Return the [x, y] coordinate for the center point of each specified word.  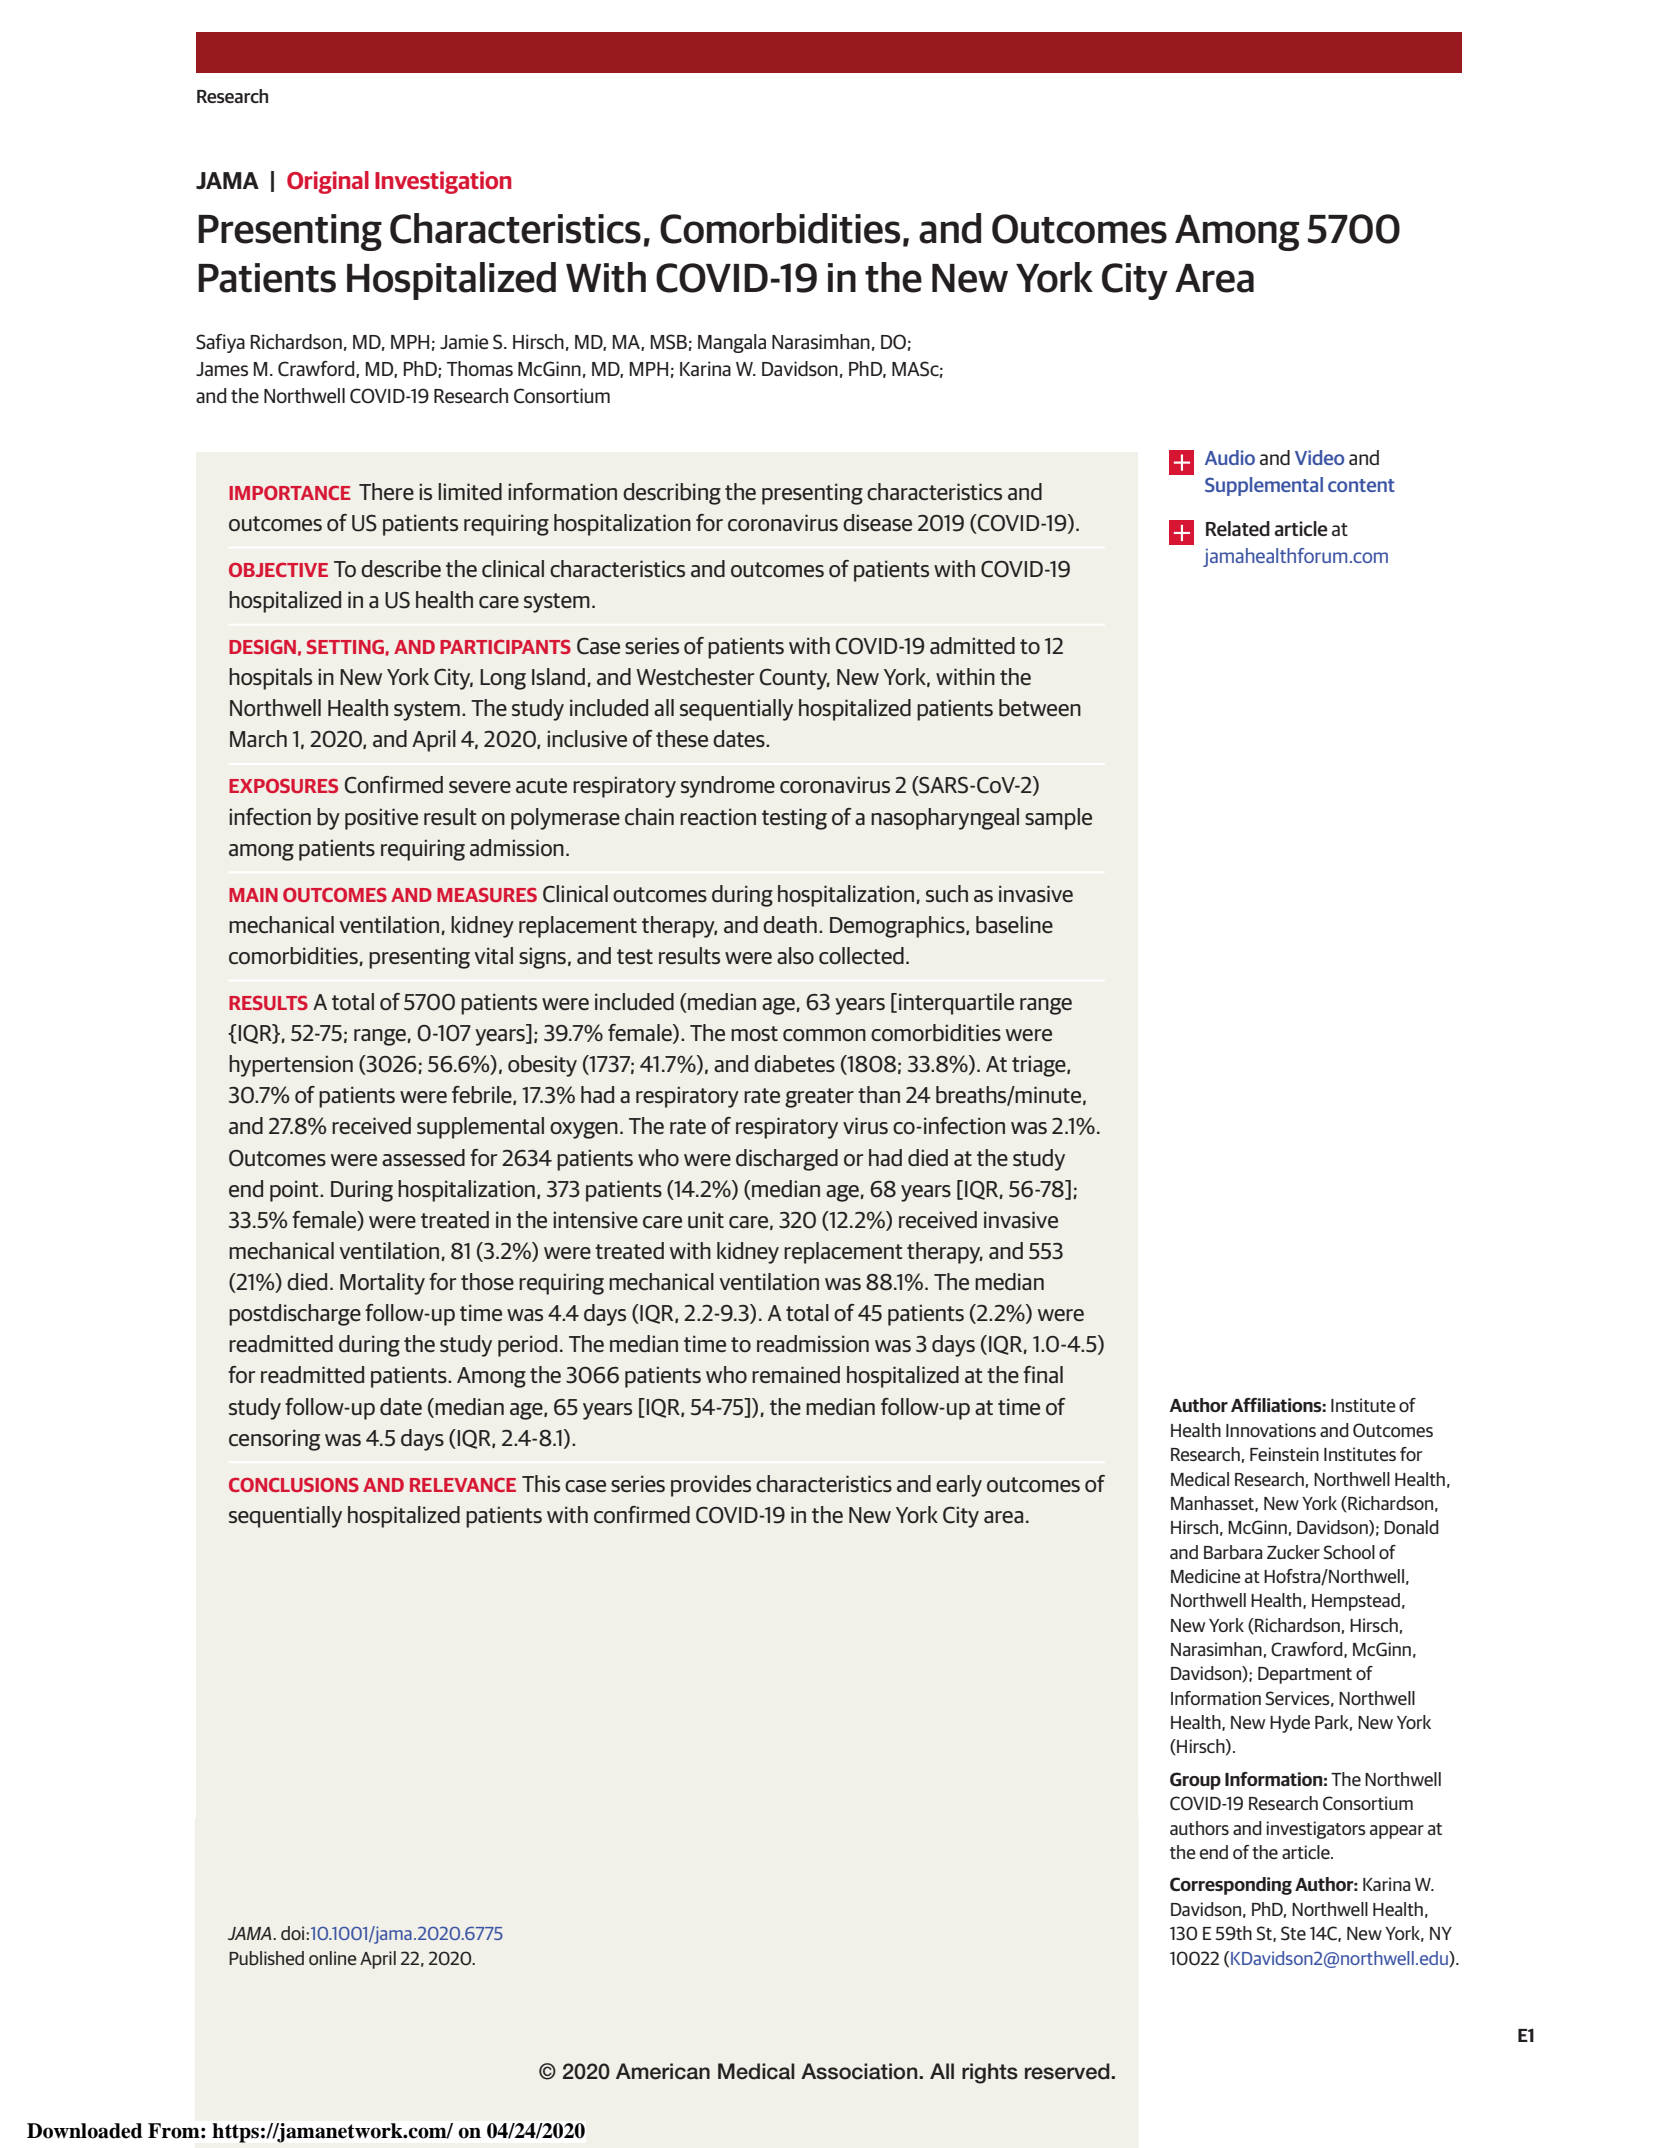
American [663, 2071]
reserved [1068, 2071]
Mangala [732, 343]
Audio [1230, 457]
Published [266, 1958]
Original [328, 182]
